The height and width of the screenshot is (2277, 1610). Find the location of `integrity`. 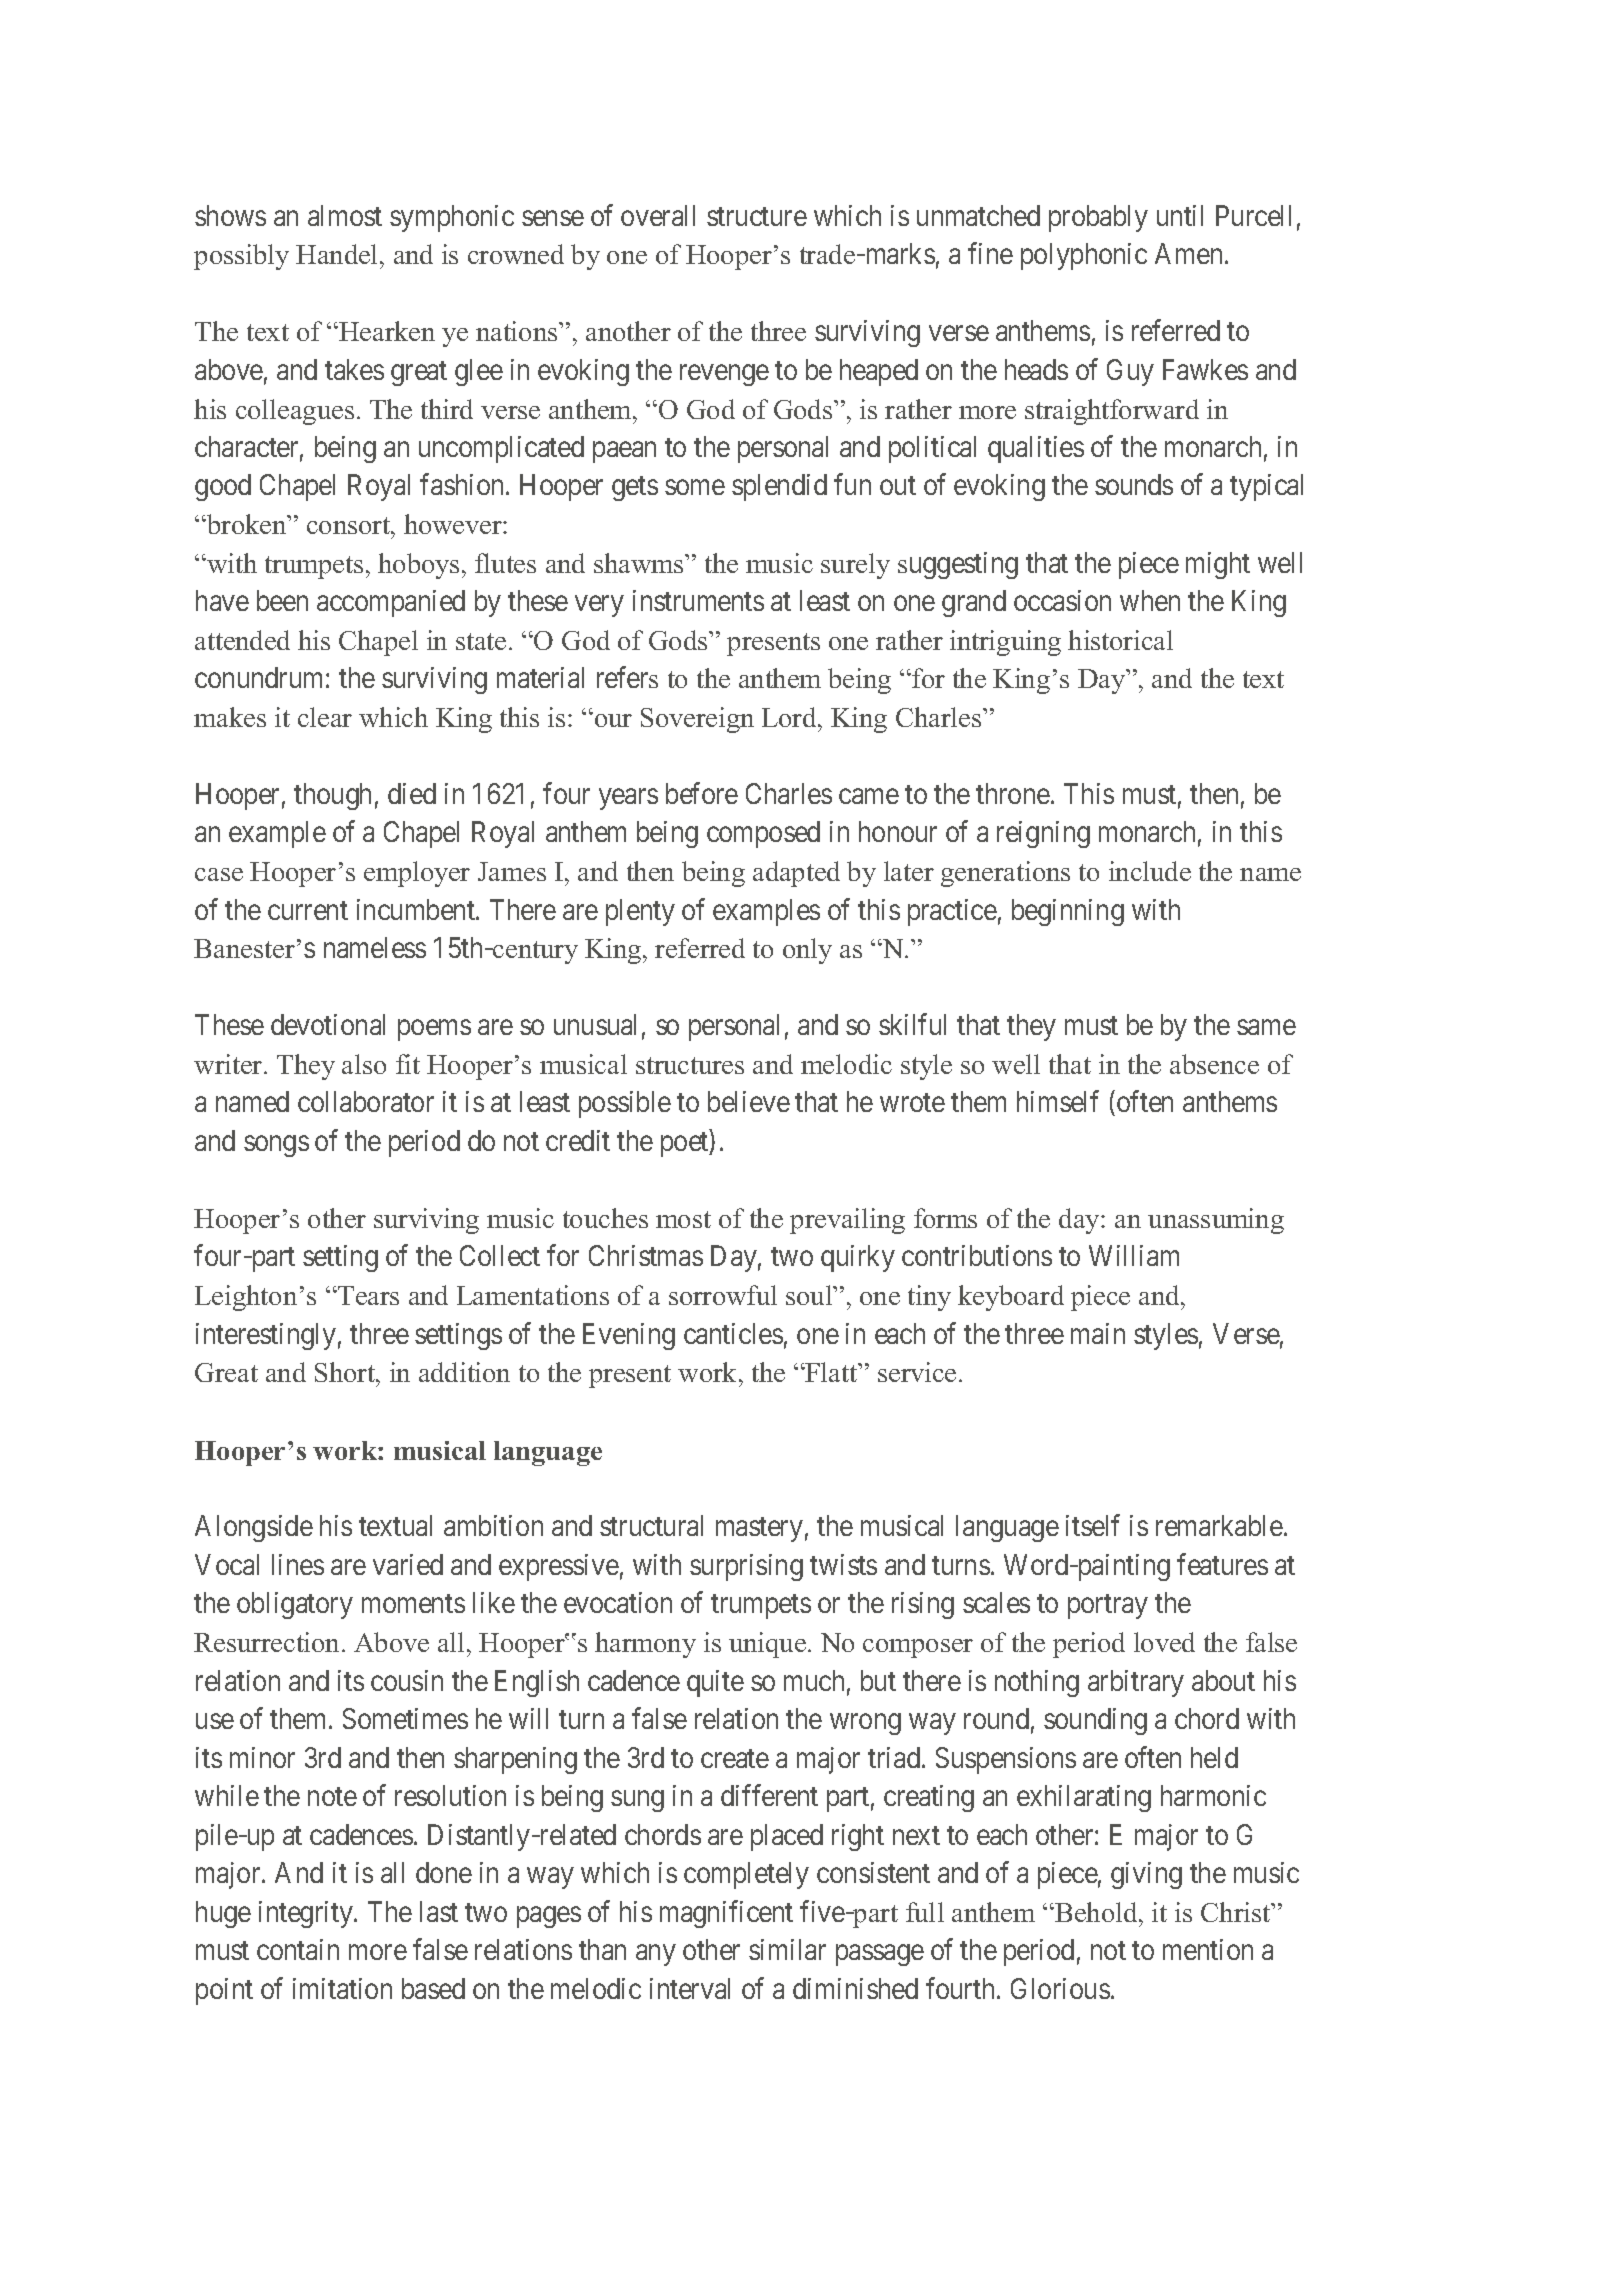

integrity is located at coordinates (307, 1914).
